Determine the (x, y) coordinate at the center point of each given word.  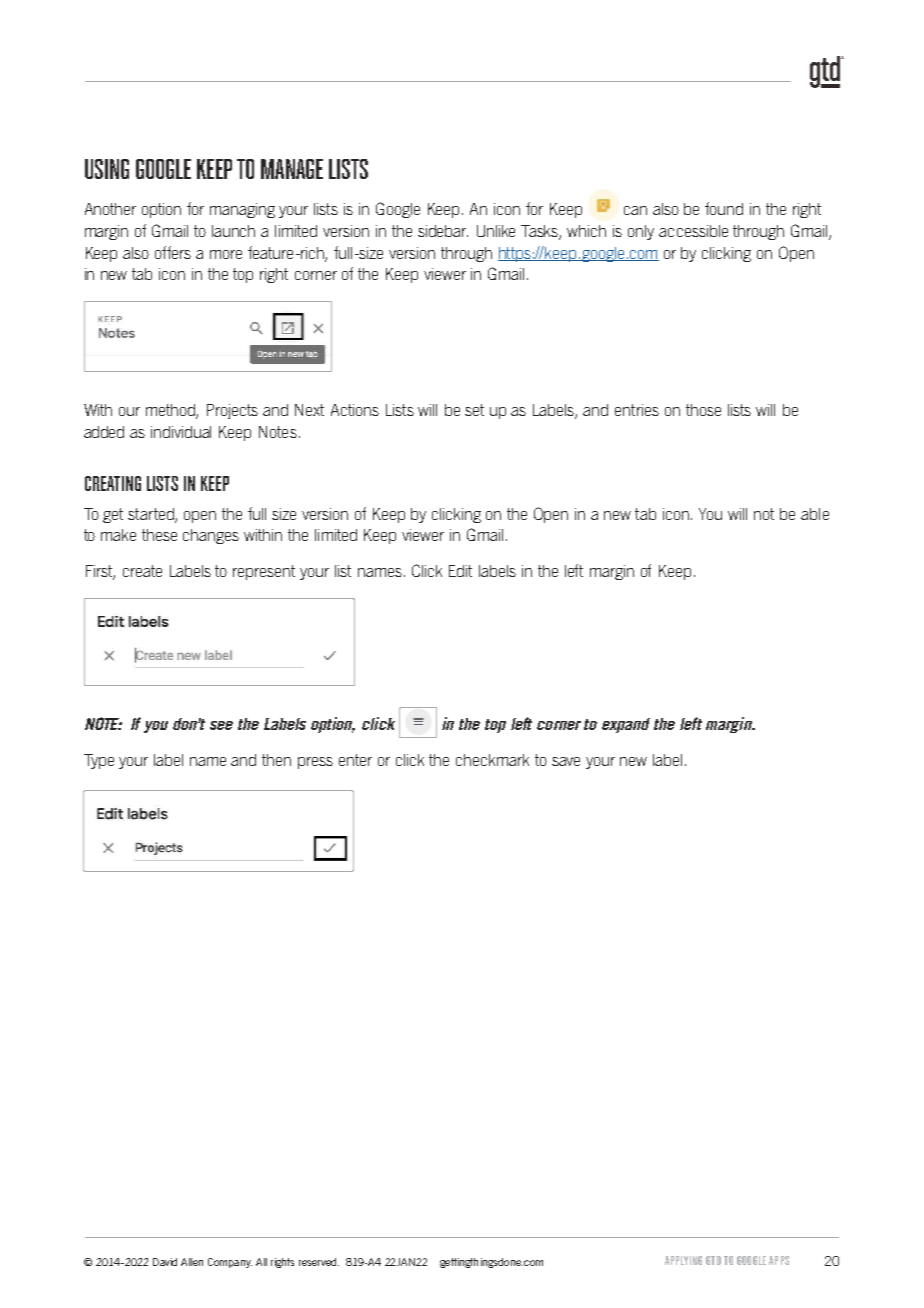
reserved (319, 1262)
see (221, 725)
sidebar (443, 231)
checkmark (492, 760)
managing (242, 210)
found (724, 208)
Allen (192, 1262)
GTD (713, 1260)
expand (626, 725)
